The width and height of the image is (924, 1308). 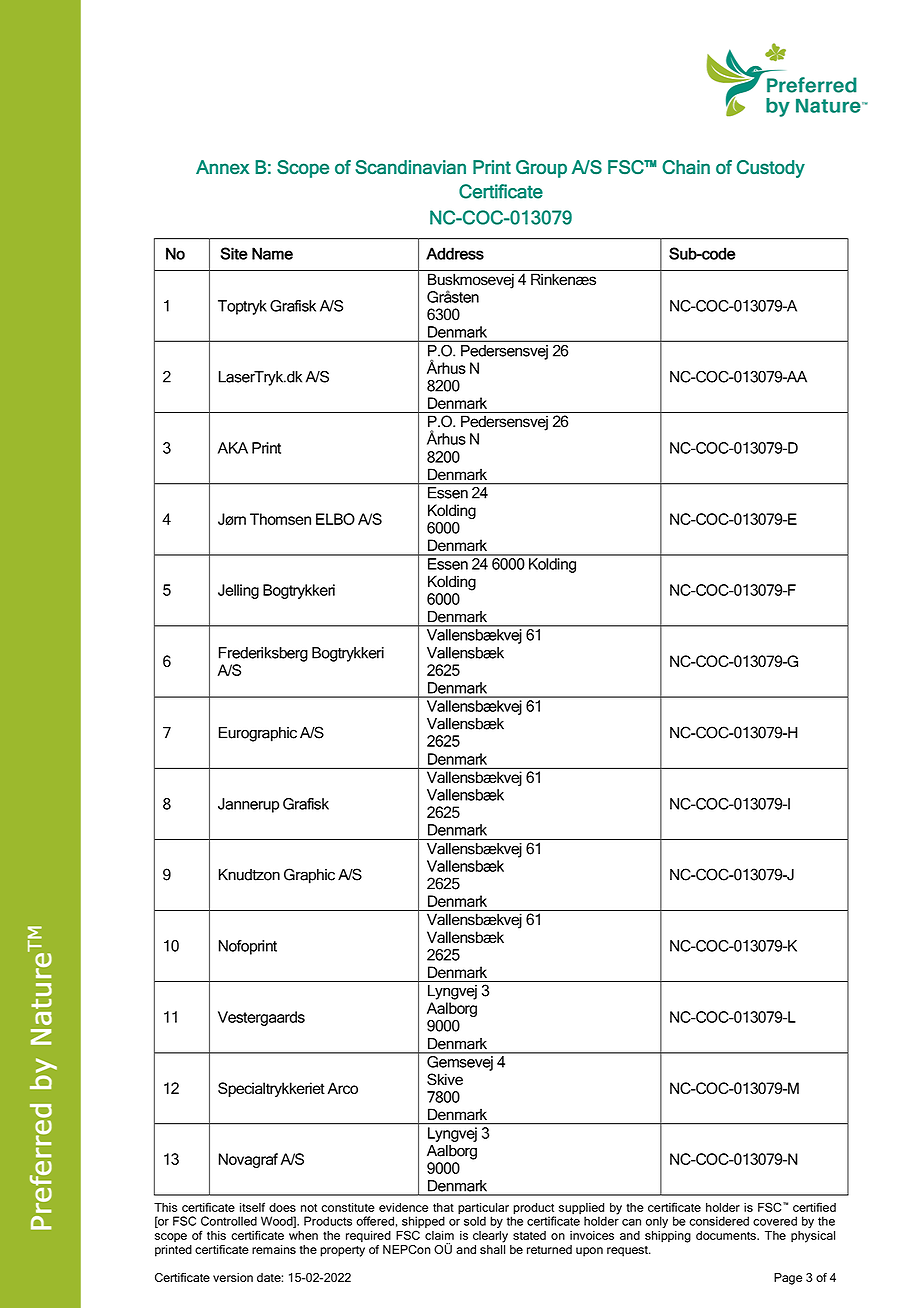 What do you see at coordinates (541, 169) in the image?
I see `Group` at bounding box center [541, 169].
